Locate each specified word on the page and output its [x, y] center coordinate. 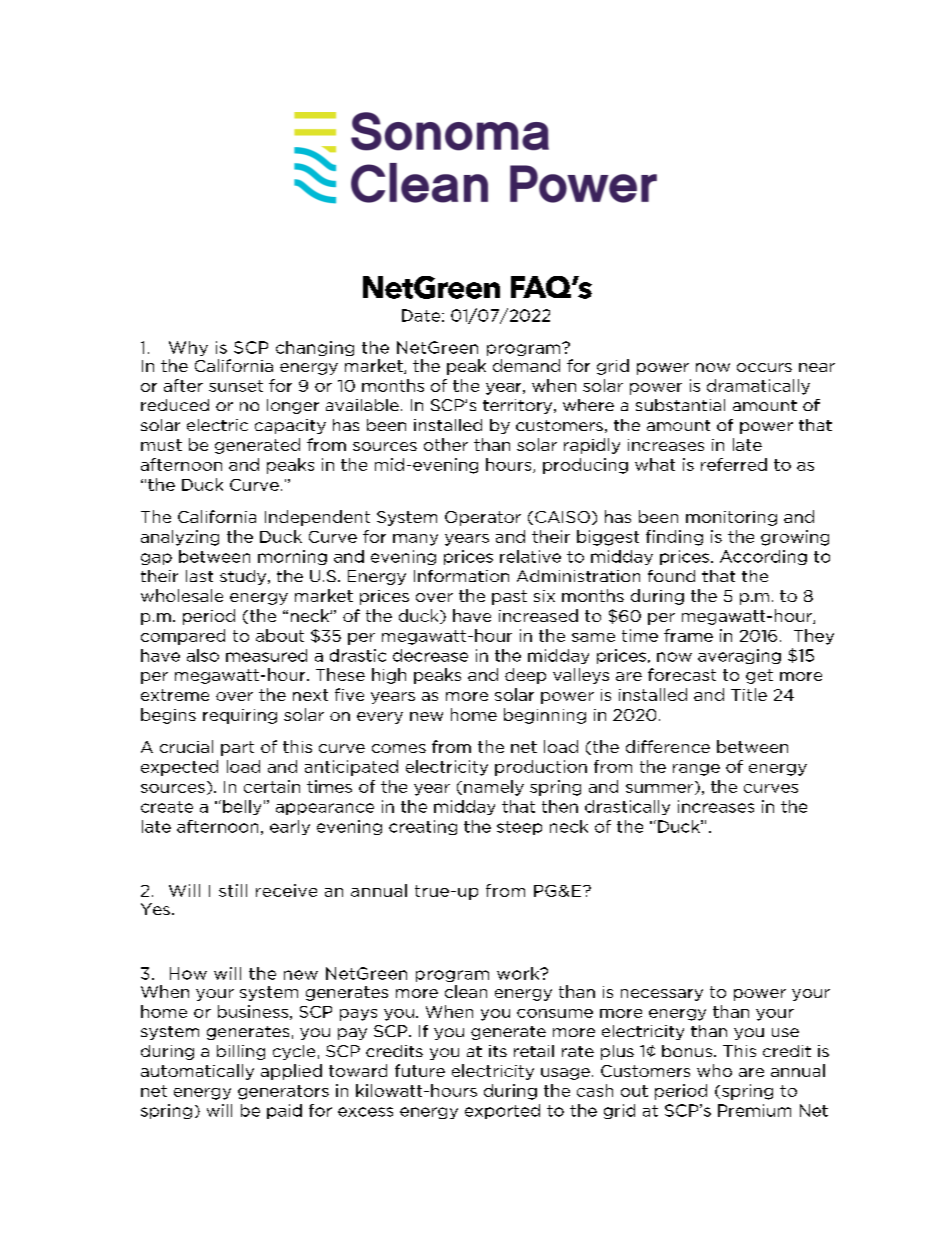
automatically [197, 1072]
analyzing [180, 538]
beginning [545, 716]
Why [188, 348]
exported [502, 1111]
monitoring [731, 518]
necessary [662, 995]
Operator [483, 518]
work [519, 973]
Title [749, 694]
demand [526, 365]
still [233, 890]
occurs [764, 367]
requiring [240, 716]
